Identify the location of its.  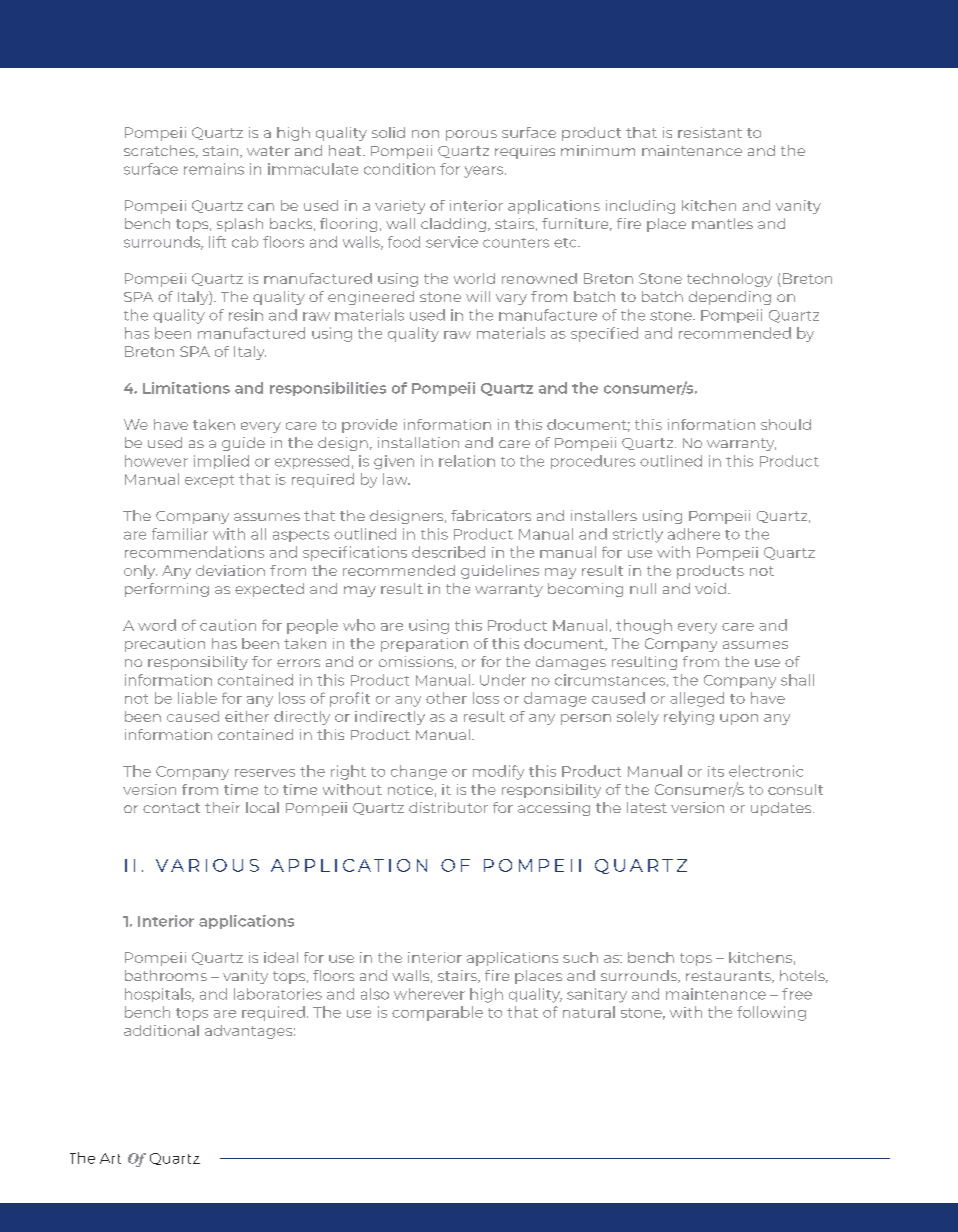
(716, 771).
